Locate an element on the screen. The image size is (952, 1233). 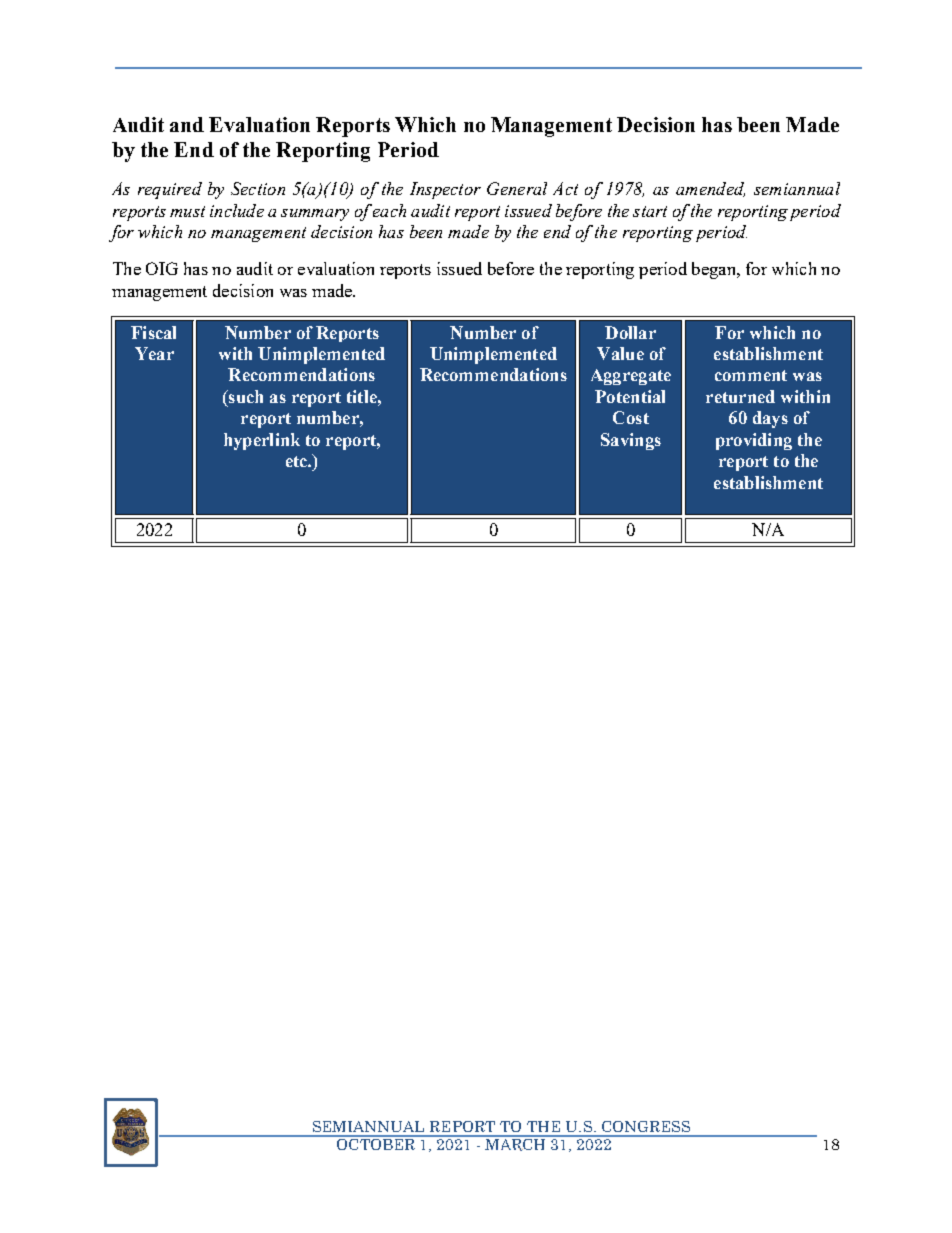
OCTOBER is located at coordinates (376, 1143).
